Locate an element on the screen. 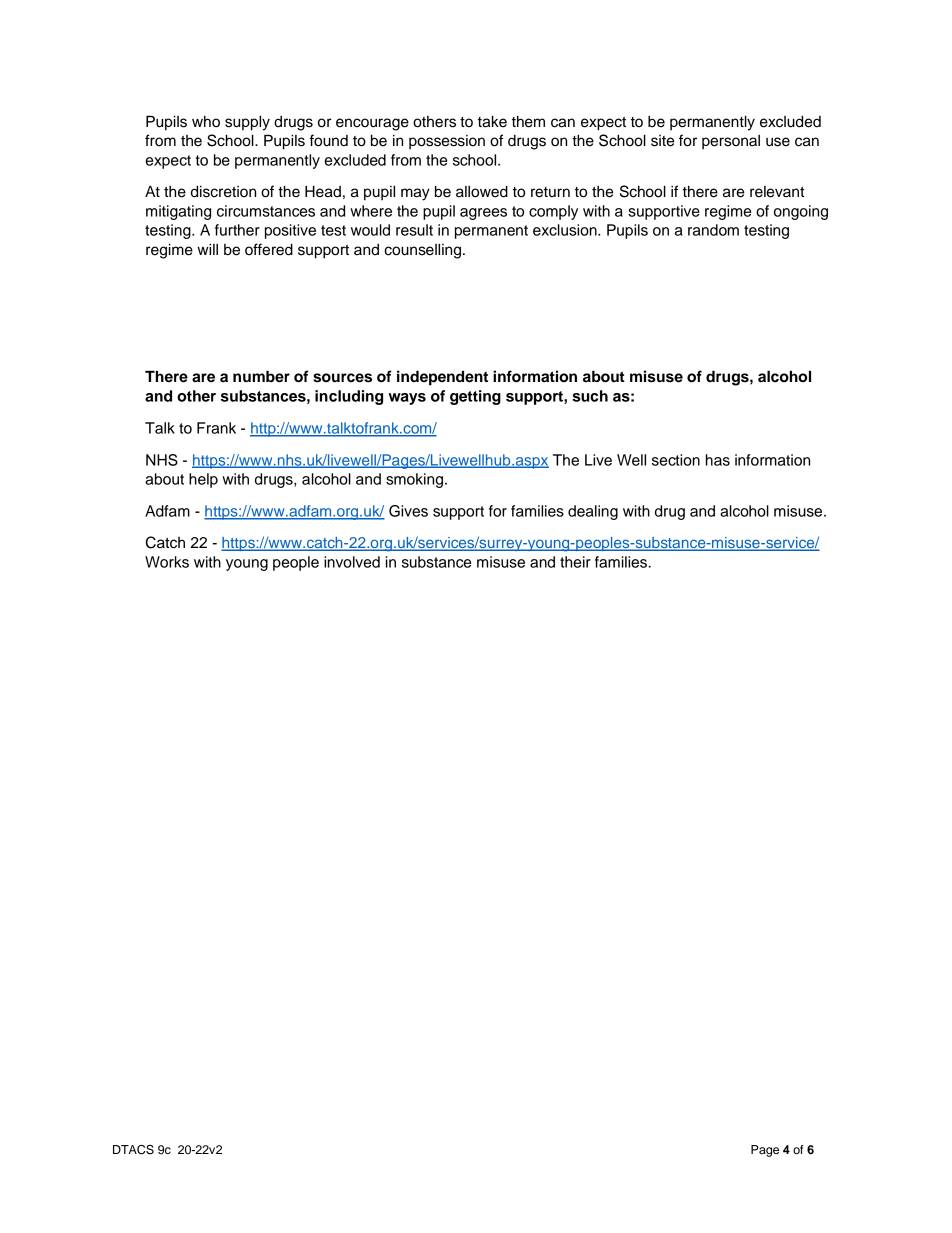 Image resolution: width=952 pixels, height=1233 pixels. help is located at coordinates (203, 480).
